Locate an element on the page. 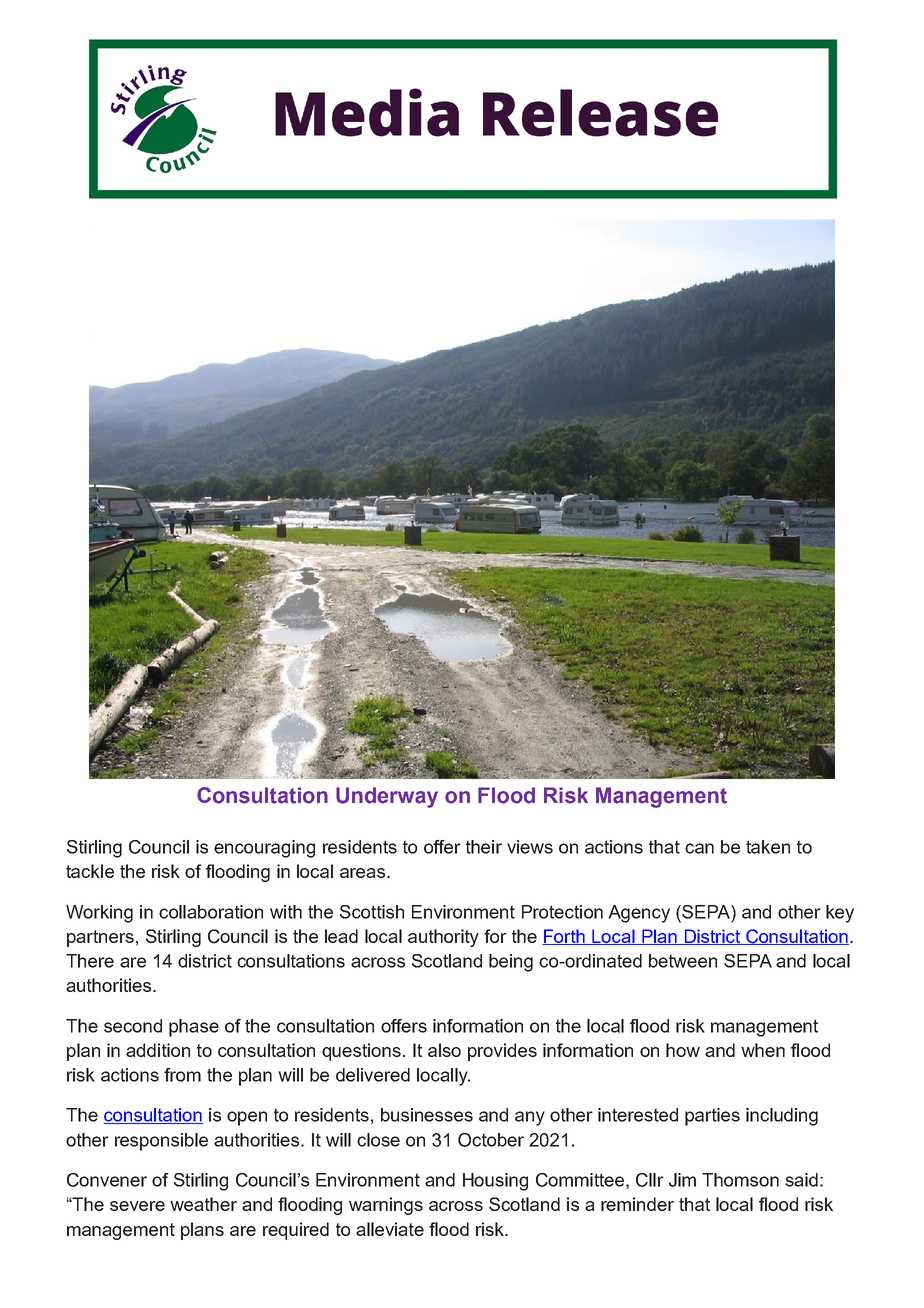  collaboration is located at coordinates (211, 912).
